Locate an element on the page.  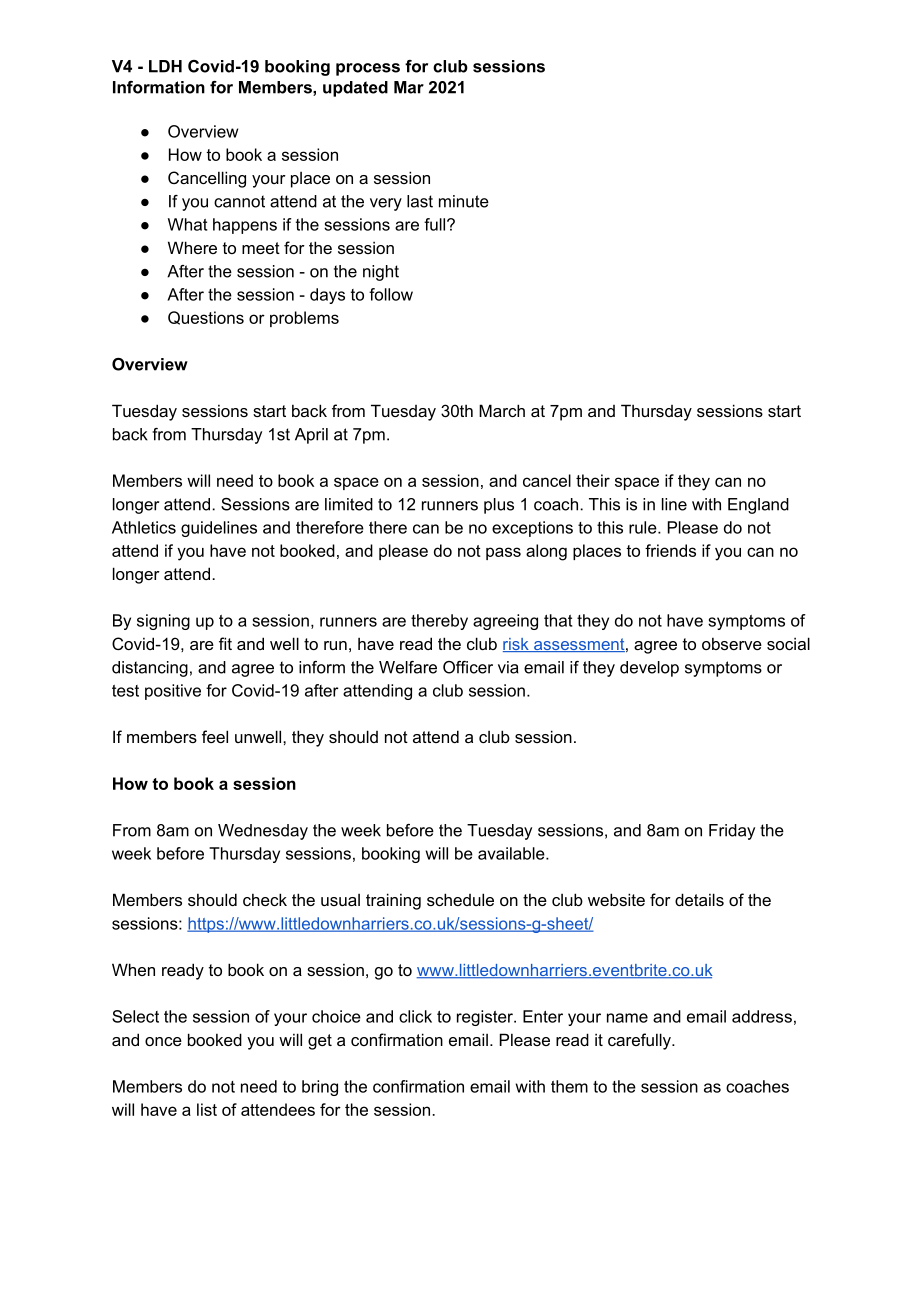
feel is located at coordinates (215, 736).
